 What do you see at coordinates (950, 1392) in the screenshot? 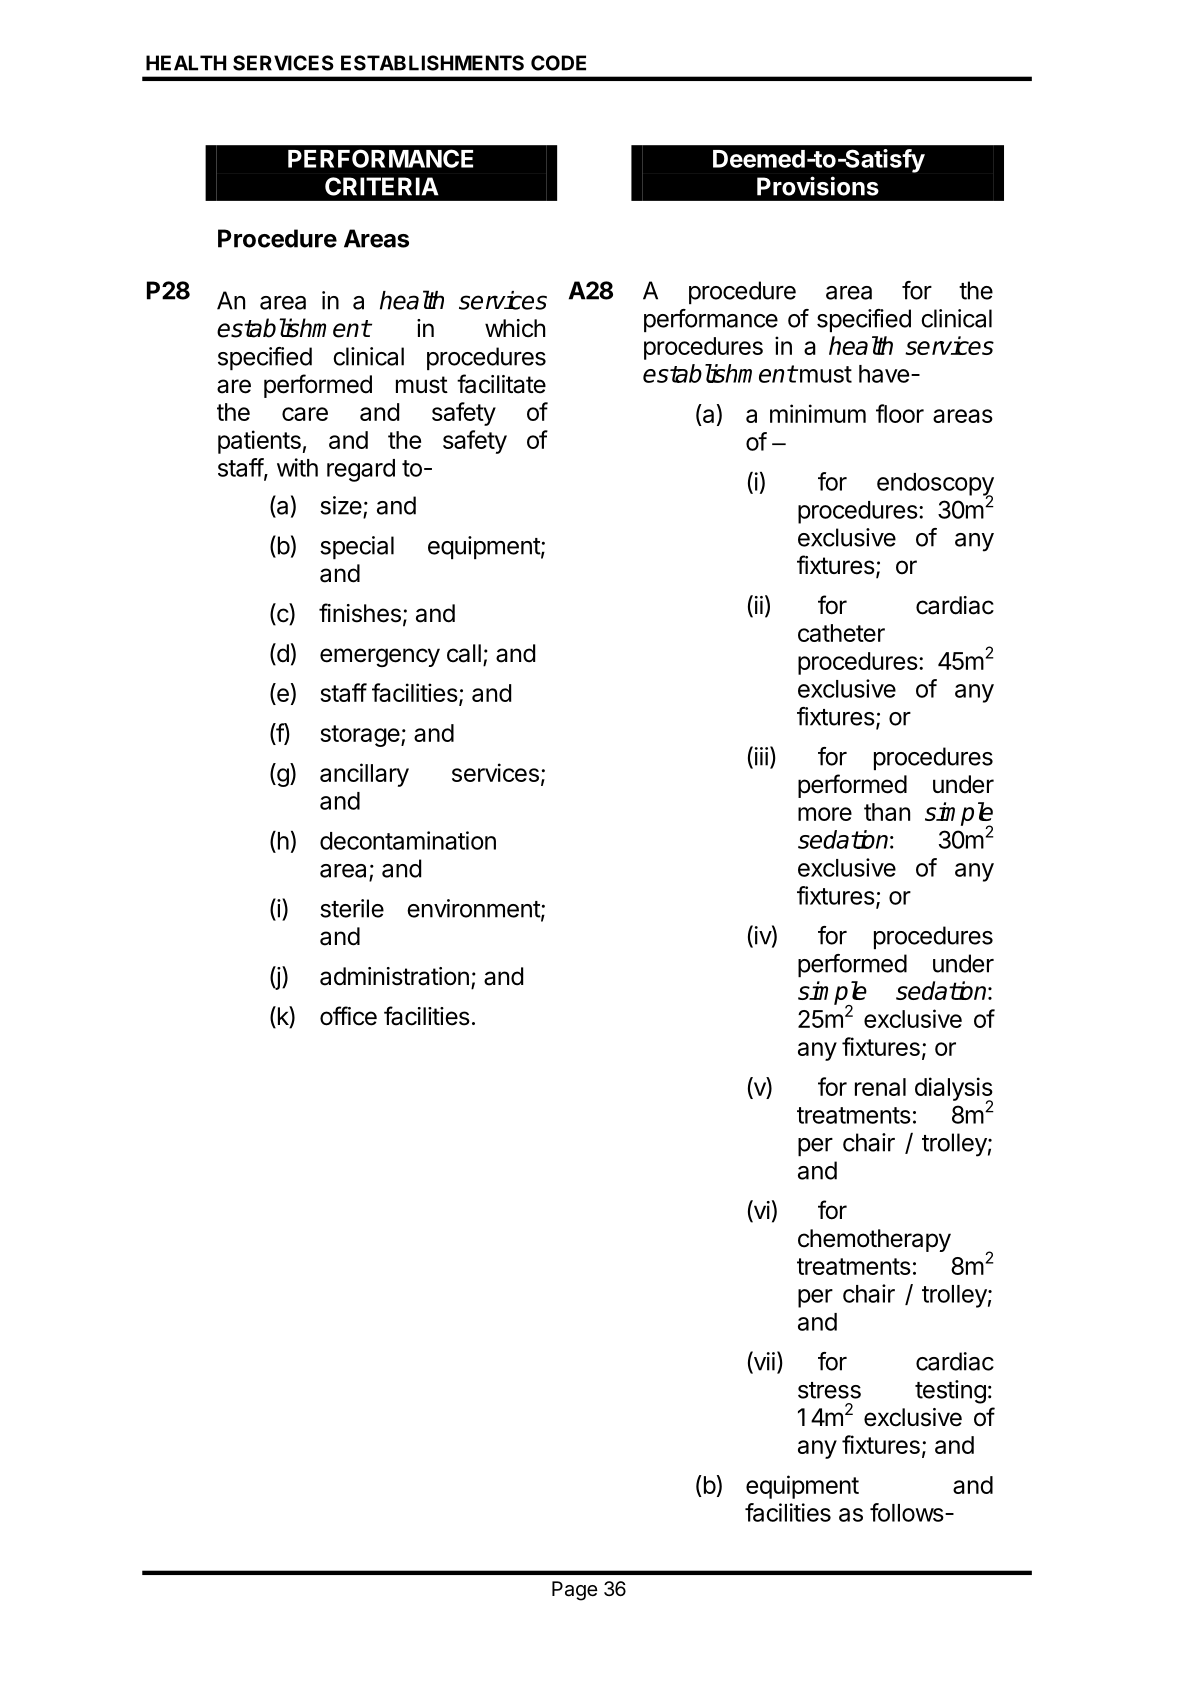
I see `testing` at bounding box center [950, 1392].
